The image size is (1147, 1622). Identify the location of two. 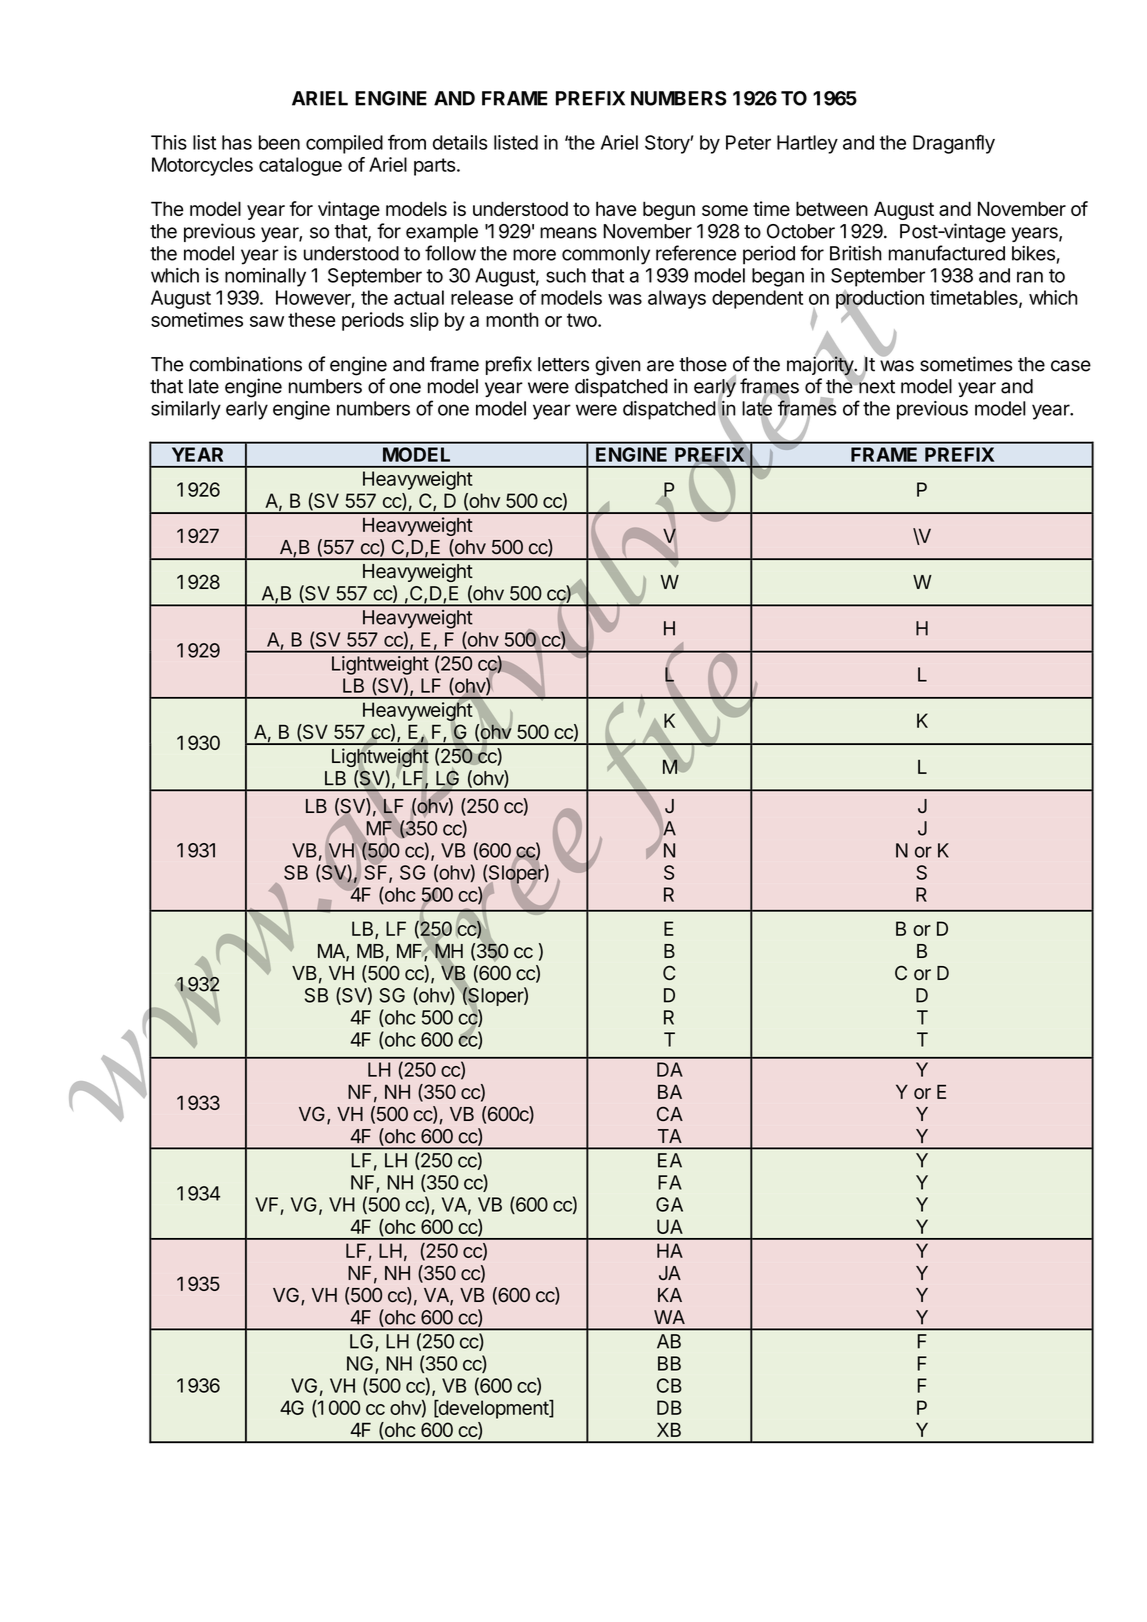
(583, 320).
